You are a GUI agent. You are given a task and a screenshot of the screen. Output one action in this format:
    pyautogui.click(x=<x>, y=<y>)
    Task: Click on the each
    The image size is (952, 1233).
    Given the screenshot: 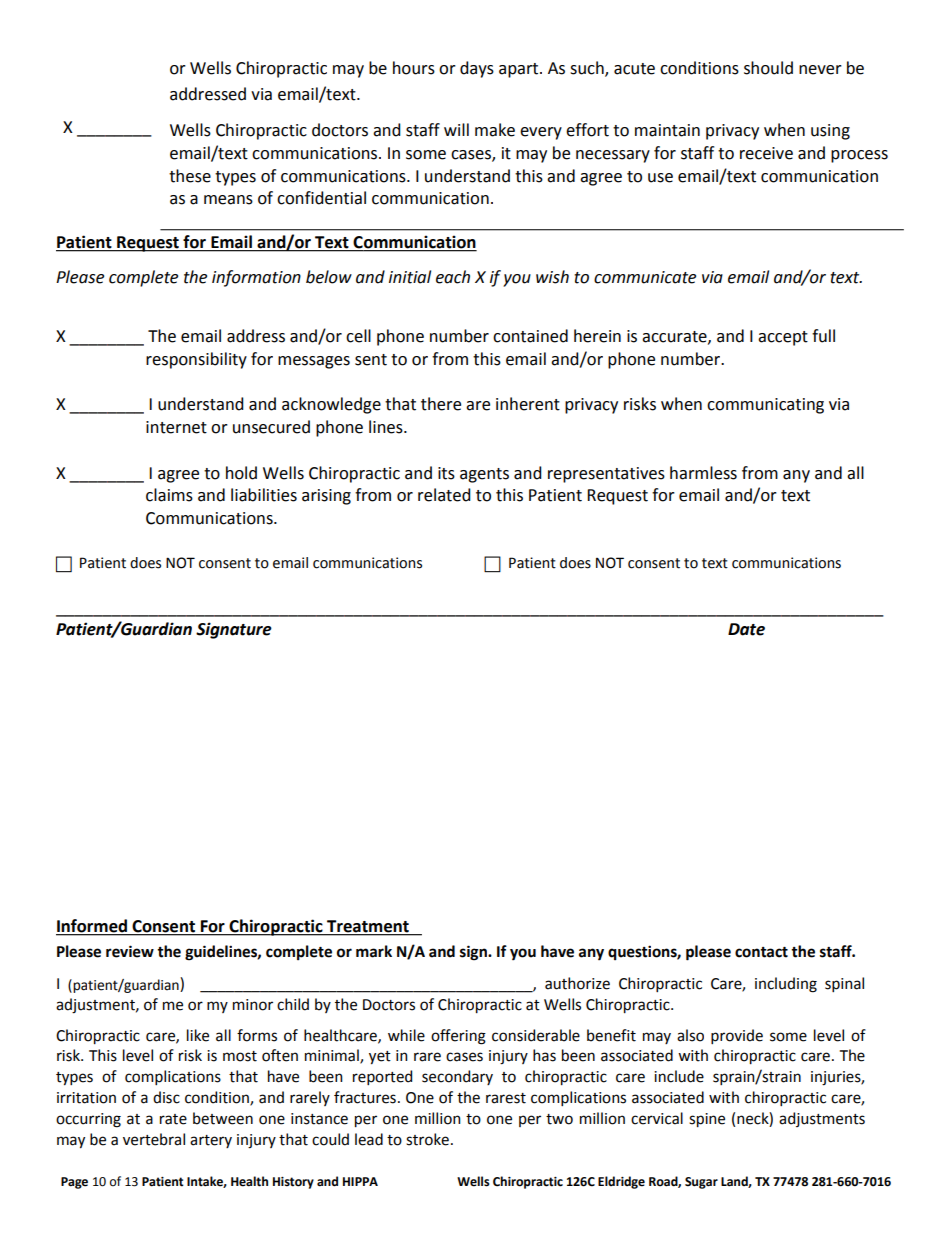 What is the action you would take?
    pyautogui.click(x=453, y=277)
